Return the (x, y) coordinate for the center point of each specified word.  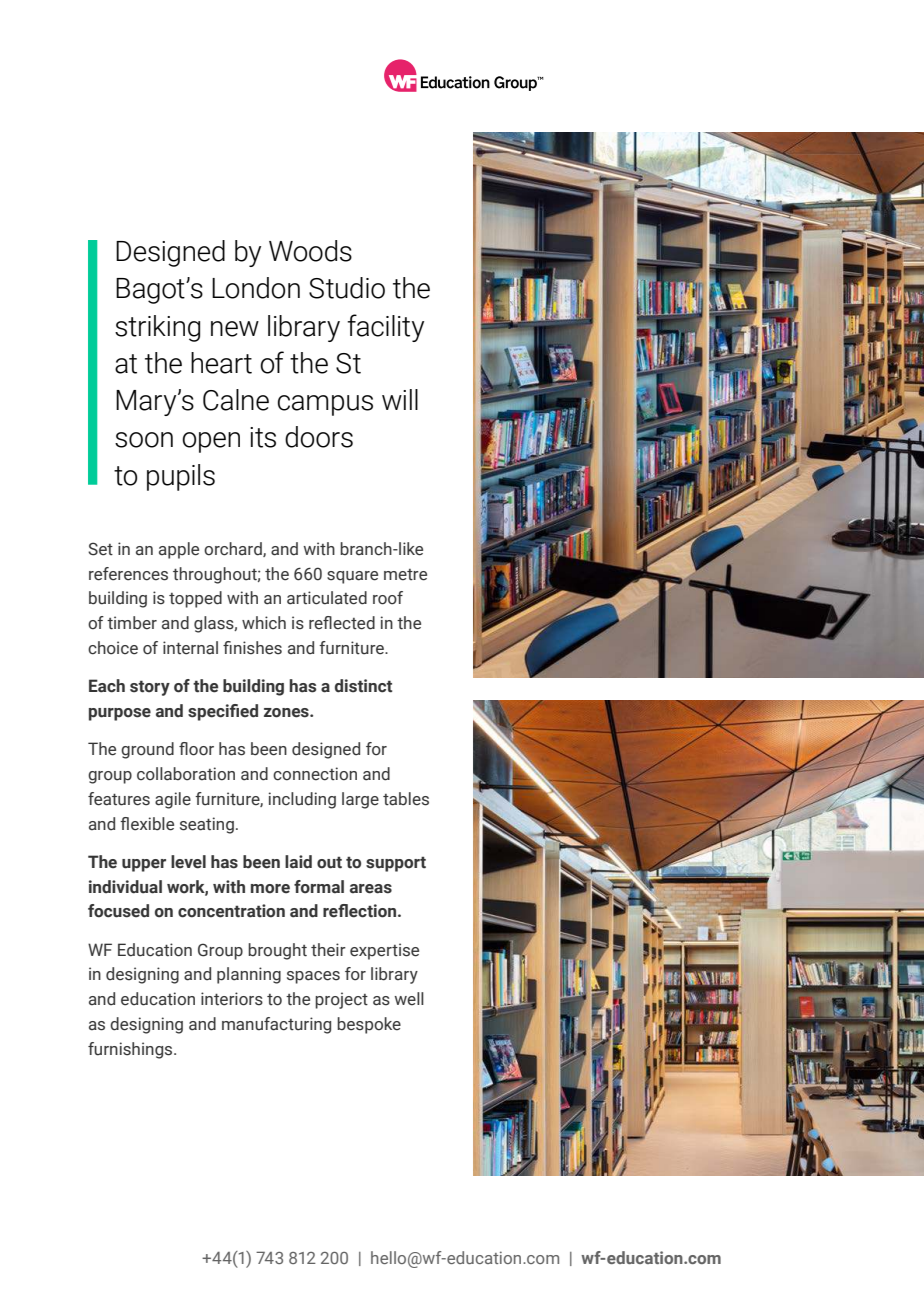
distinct (363, 686)
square (352, 577)
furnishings (131, 1050)
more (270, 889)
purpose (120, 714)
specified (223, 712)
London (256, 288)
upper (144, 865)
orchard (234, 549)
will (400, 399)
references (128, 574)
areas (371, 889)
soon (144, 440)
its (263, 437)
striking (157, 328)
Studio (347, 288)
